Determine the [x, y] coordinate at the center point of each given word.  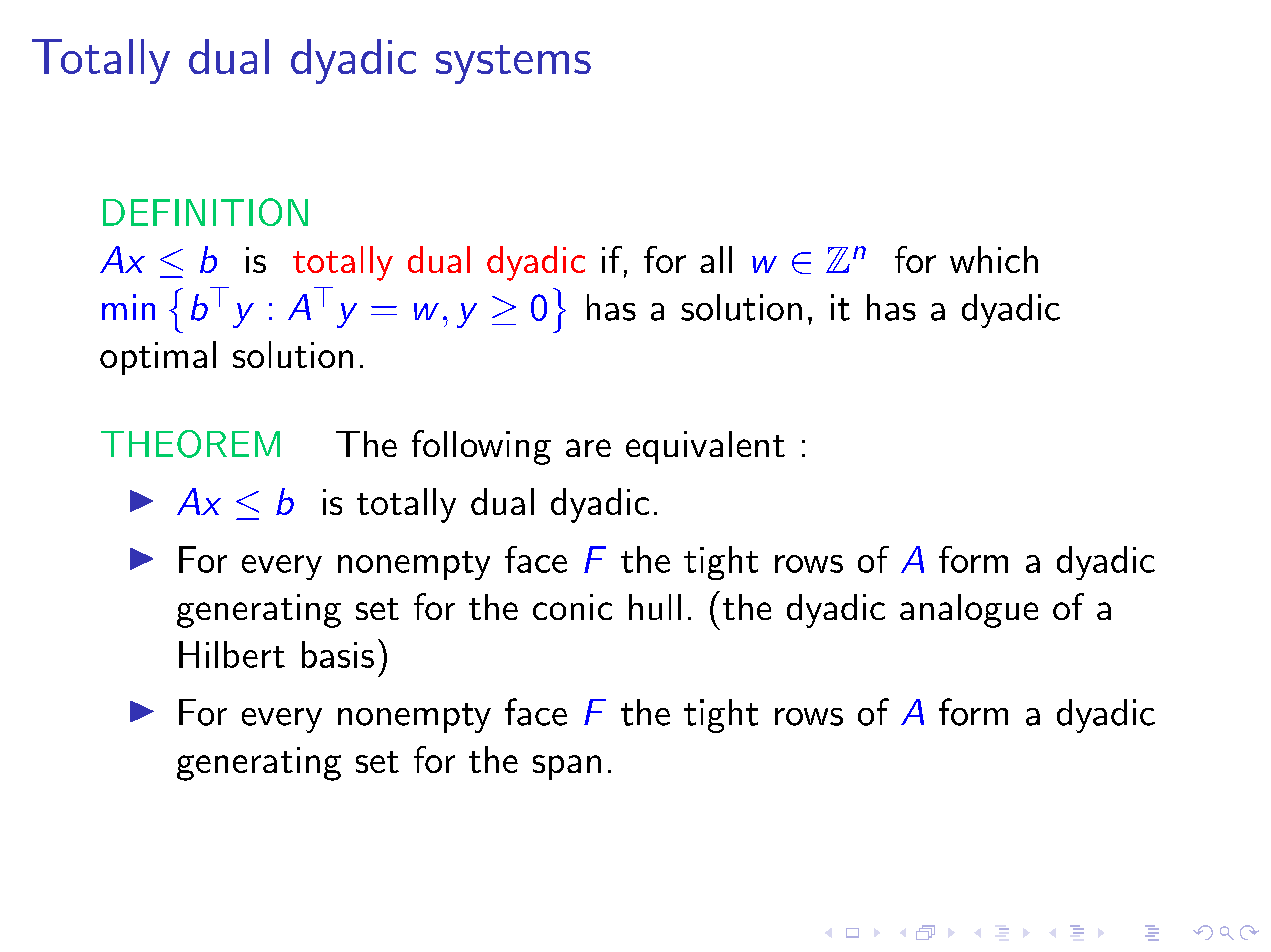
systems [513, 64]
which [994, 259]
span [567, 767]
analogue [969, 611]
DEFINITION [205, 212]
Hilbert [232, 654]
